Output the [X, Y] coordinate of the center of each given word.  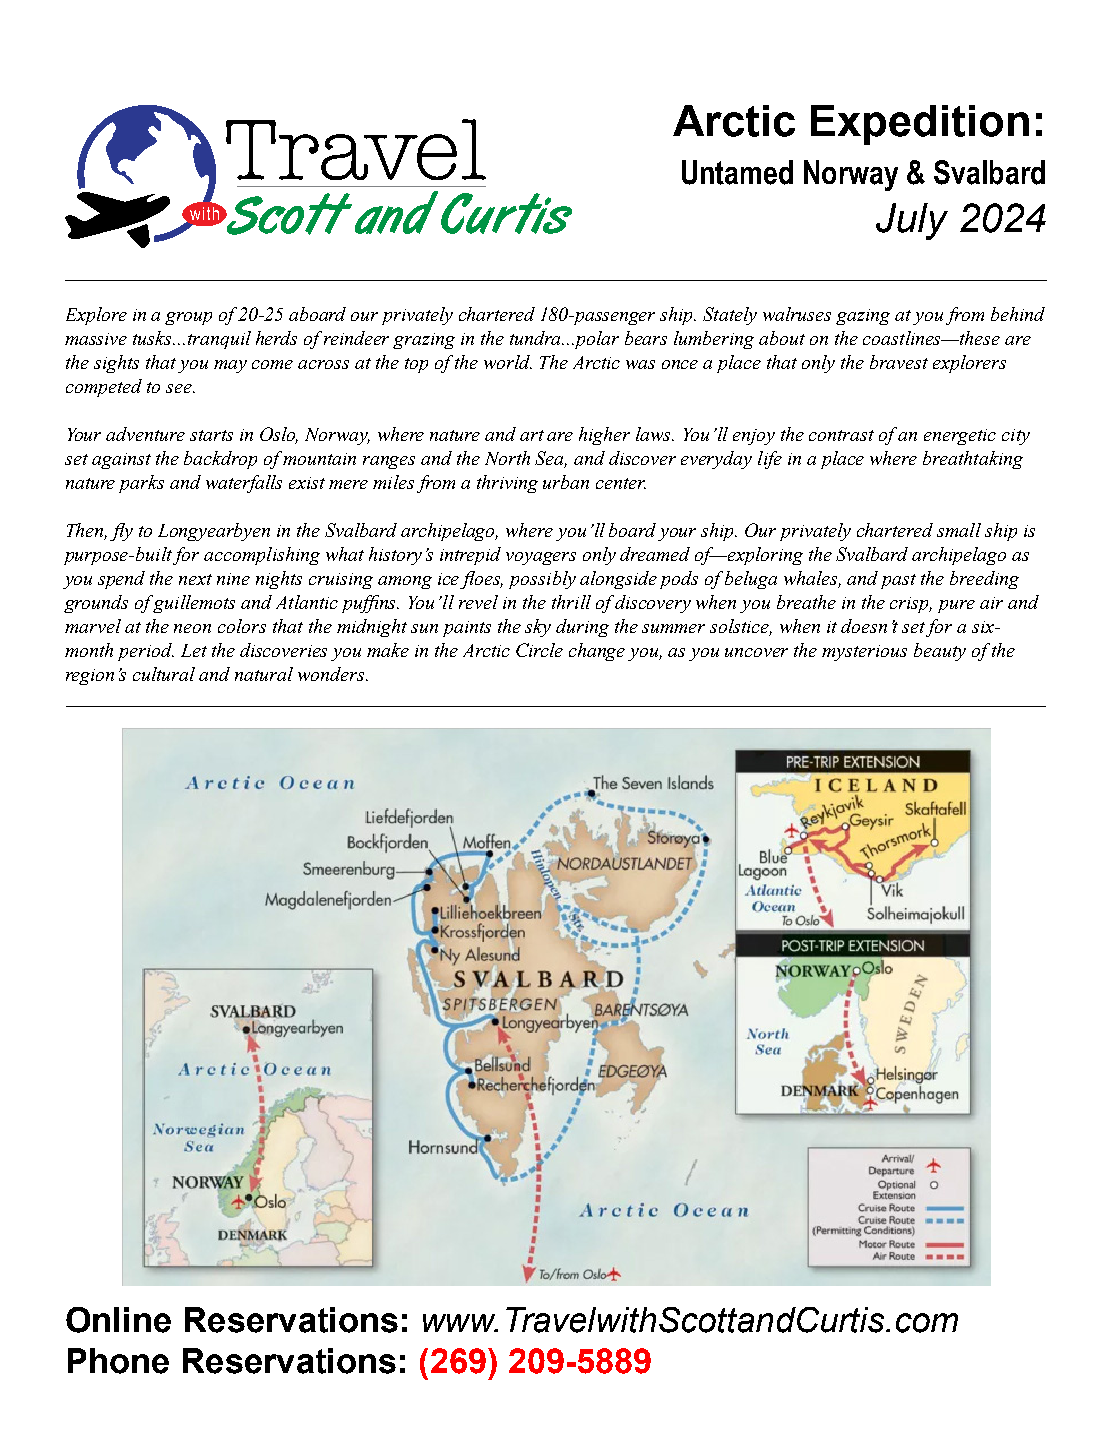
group [188, 318]
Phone [118, 1361]
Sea [551, 459]
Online [118, 1320]
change [597, 652]
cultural [164, 674]
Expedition [920, 125]
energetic [960, 437]
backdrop [220, 460]
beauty [940, 652]
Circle [539, 650]
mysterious [864, 653]
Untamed [737, 172]
